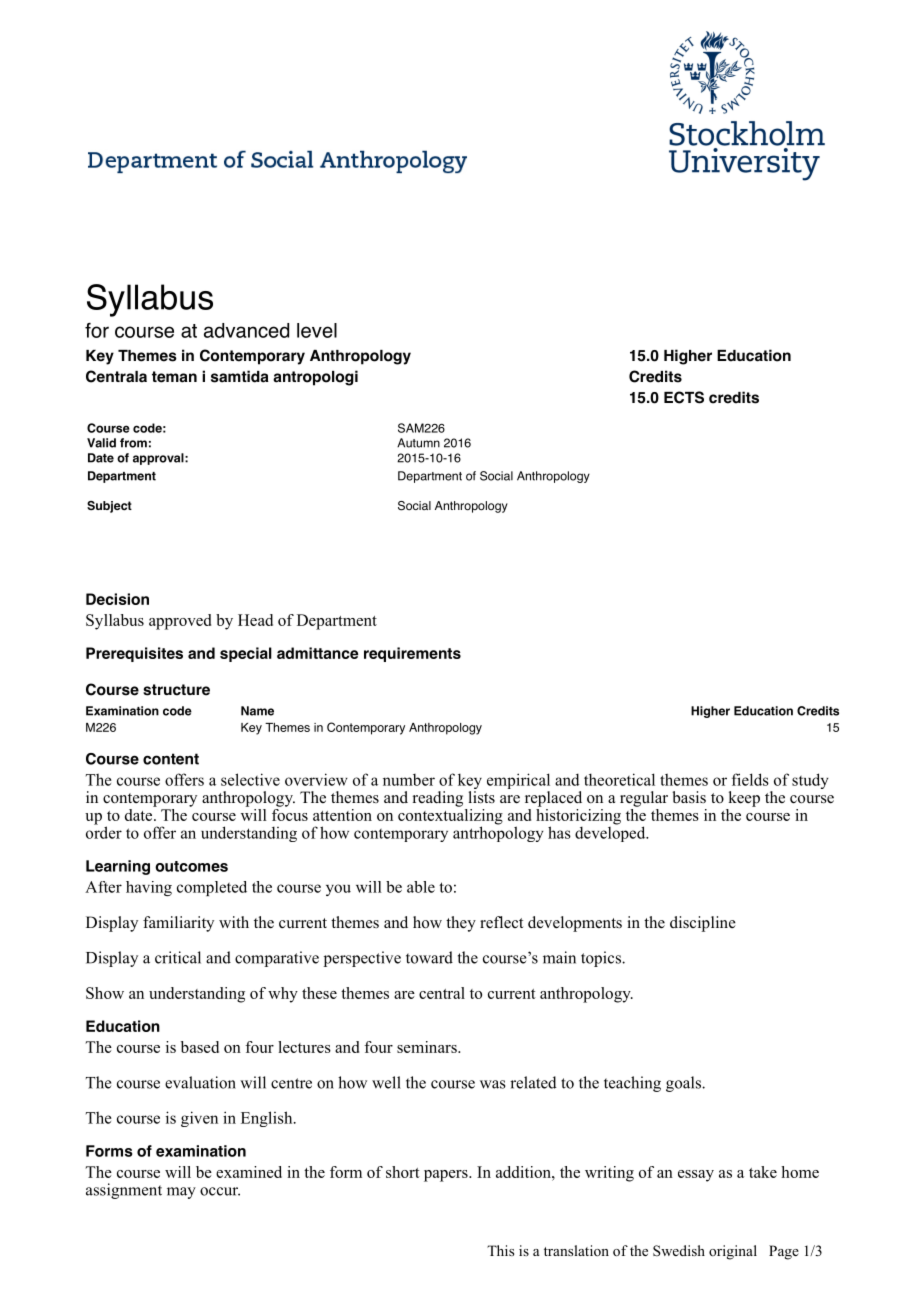 Image resolution: width=924 pixels, height=1308 pixels. Describe the element at coordinates (684, 397) in the page. I see `ECTS` at that location.
